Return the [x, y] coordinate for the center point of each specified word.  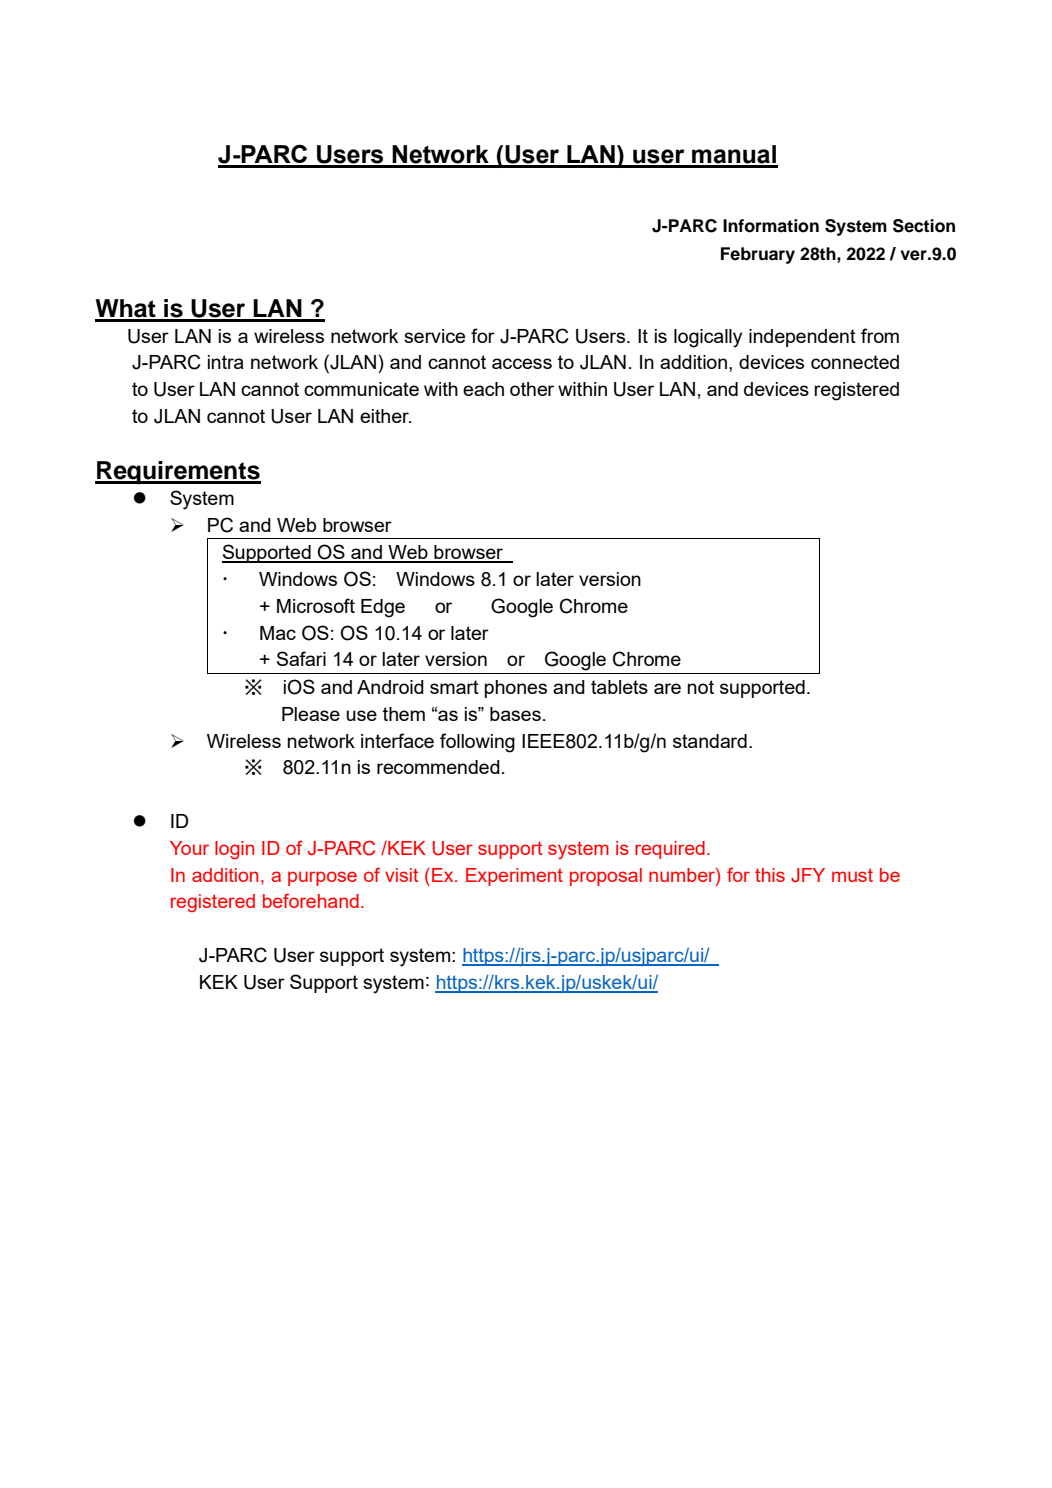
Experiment [514, 877]
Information [771, 226]
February [758, 255]
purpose [322, 878]
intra [226, 362]
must [852, 875]
